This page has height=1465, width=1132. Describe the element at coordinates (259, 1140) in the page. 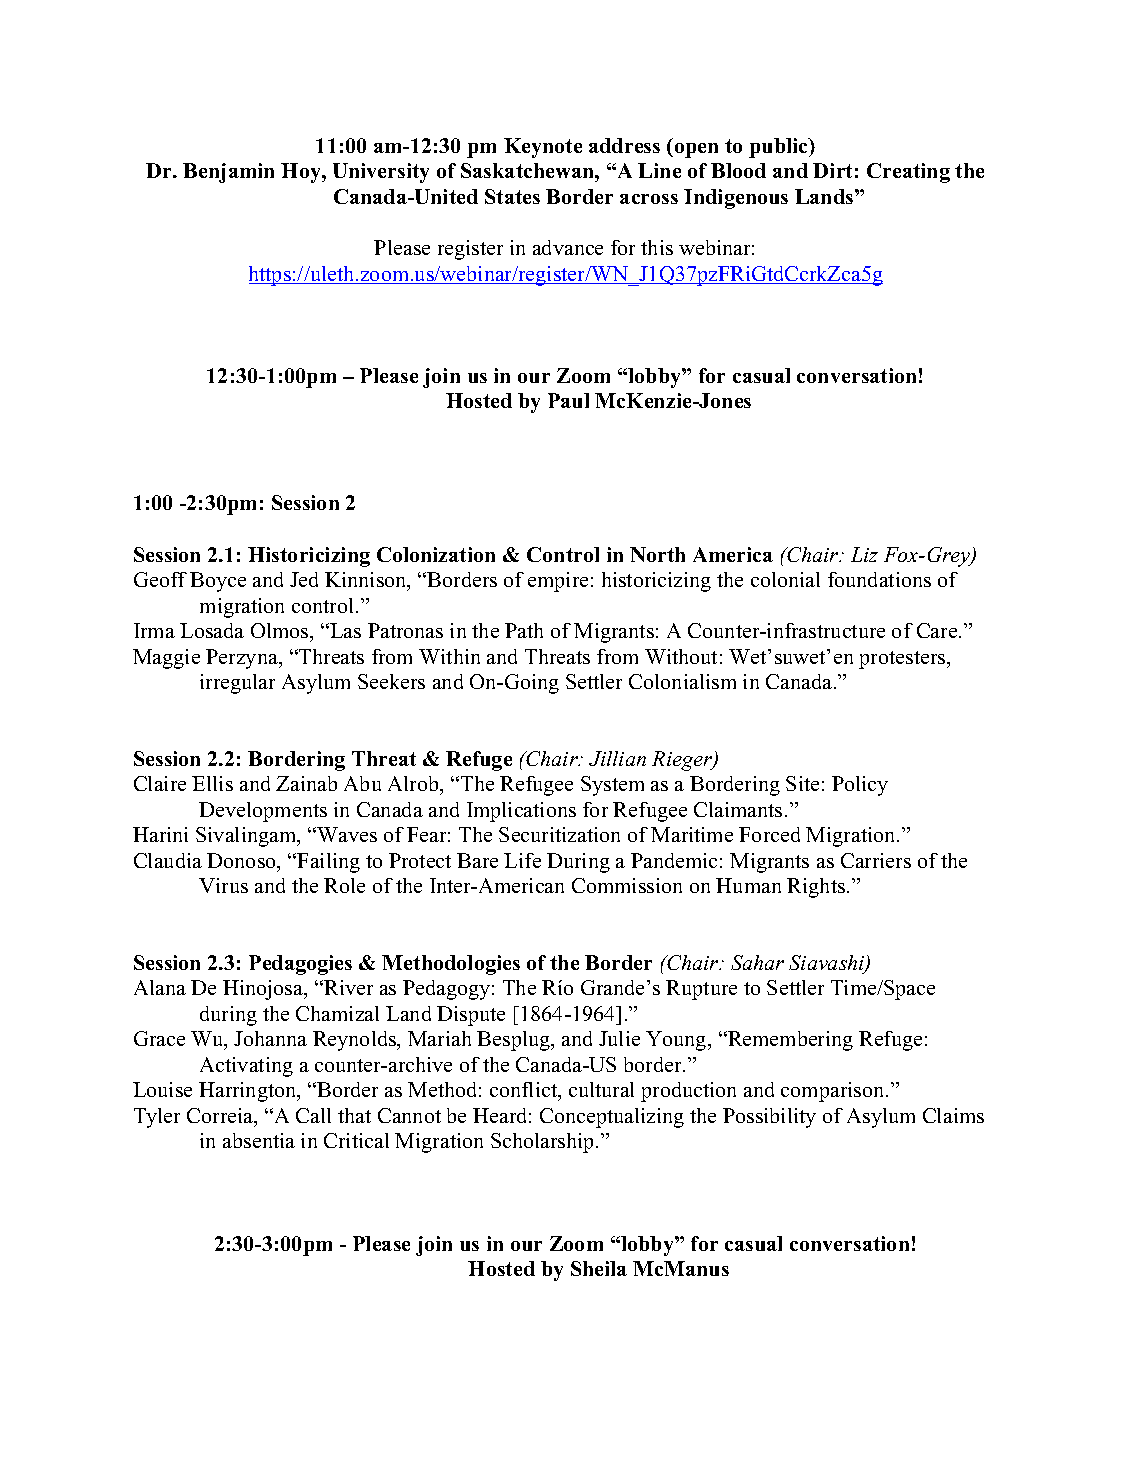

I see `absentia` at that location.
